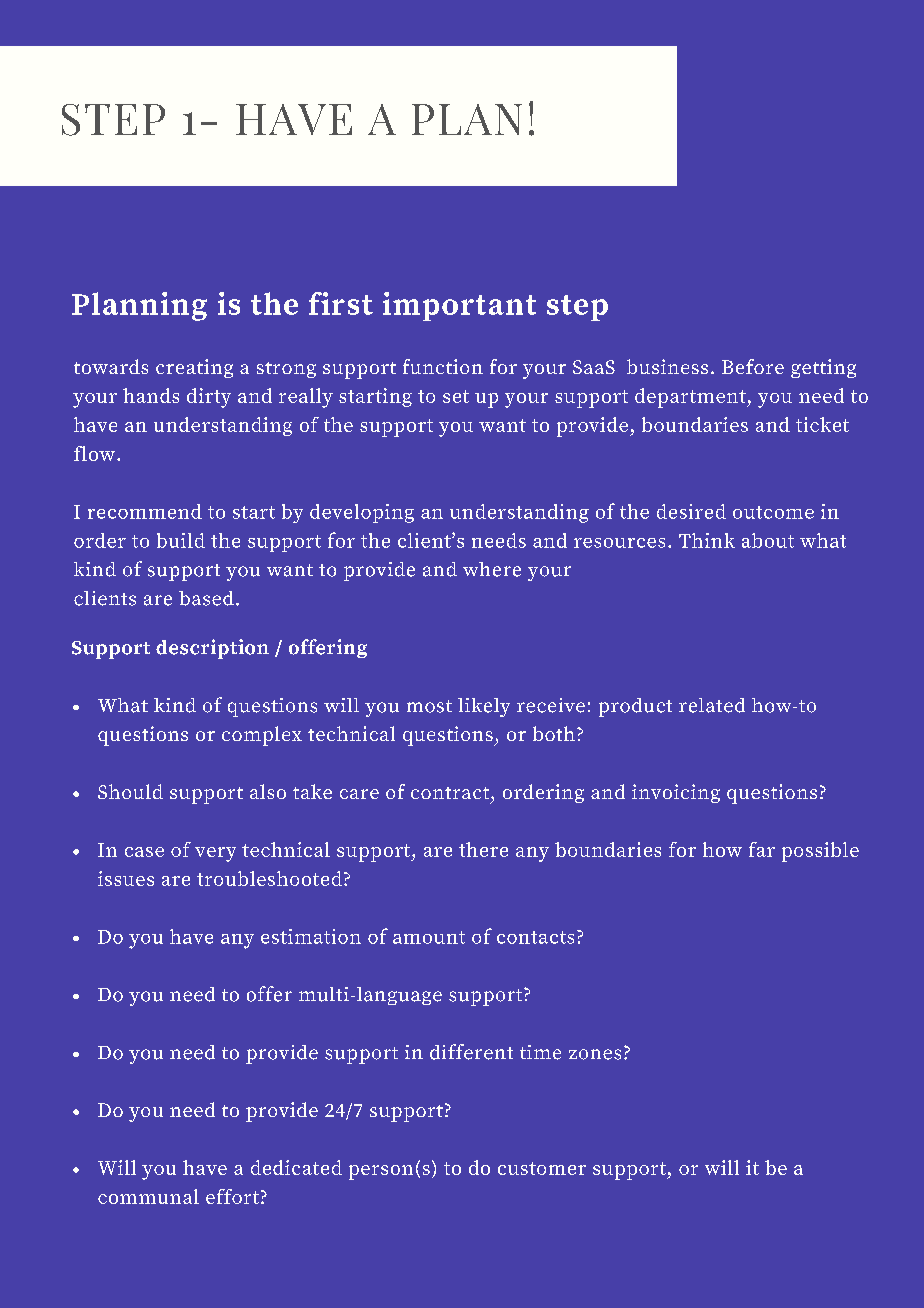  Describe the element at coordinates (542, 1168) in the image. I see `customer` at that location.
